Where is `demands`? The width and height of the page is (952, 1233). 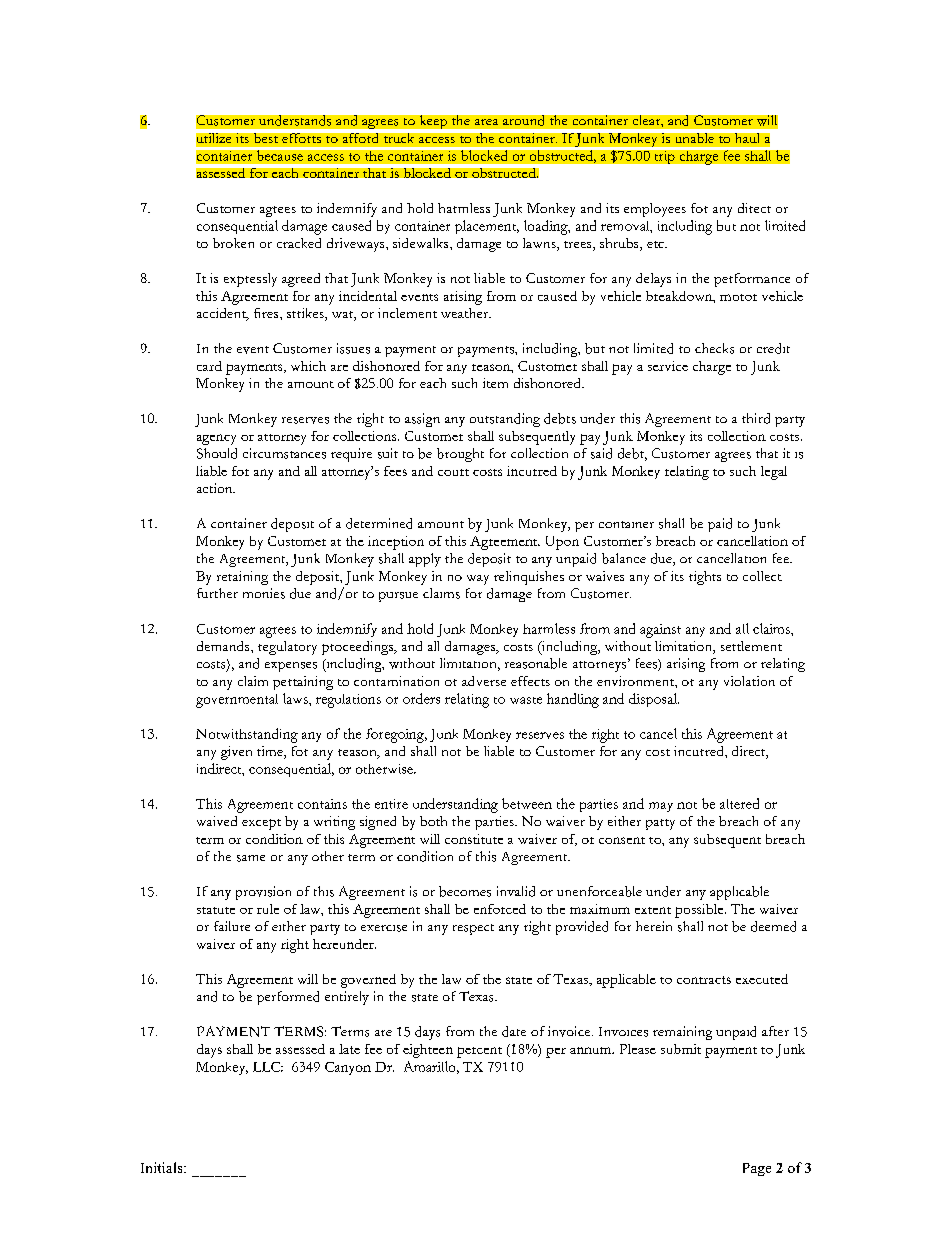
demands is located at coordinates (224, 646).
